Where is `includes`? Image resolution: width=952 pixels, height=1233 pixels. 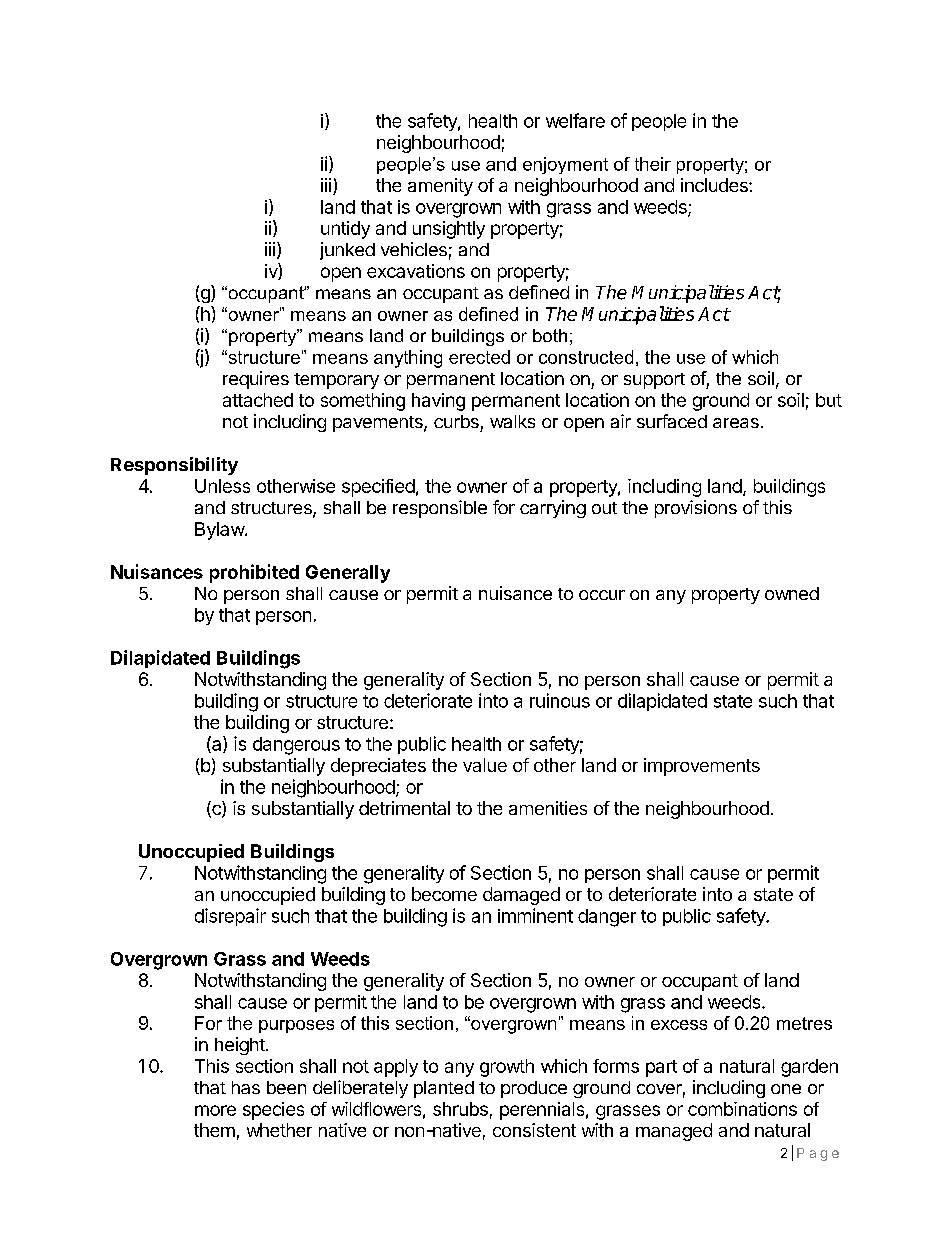
includes is located at coordinates (715, 185).
